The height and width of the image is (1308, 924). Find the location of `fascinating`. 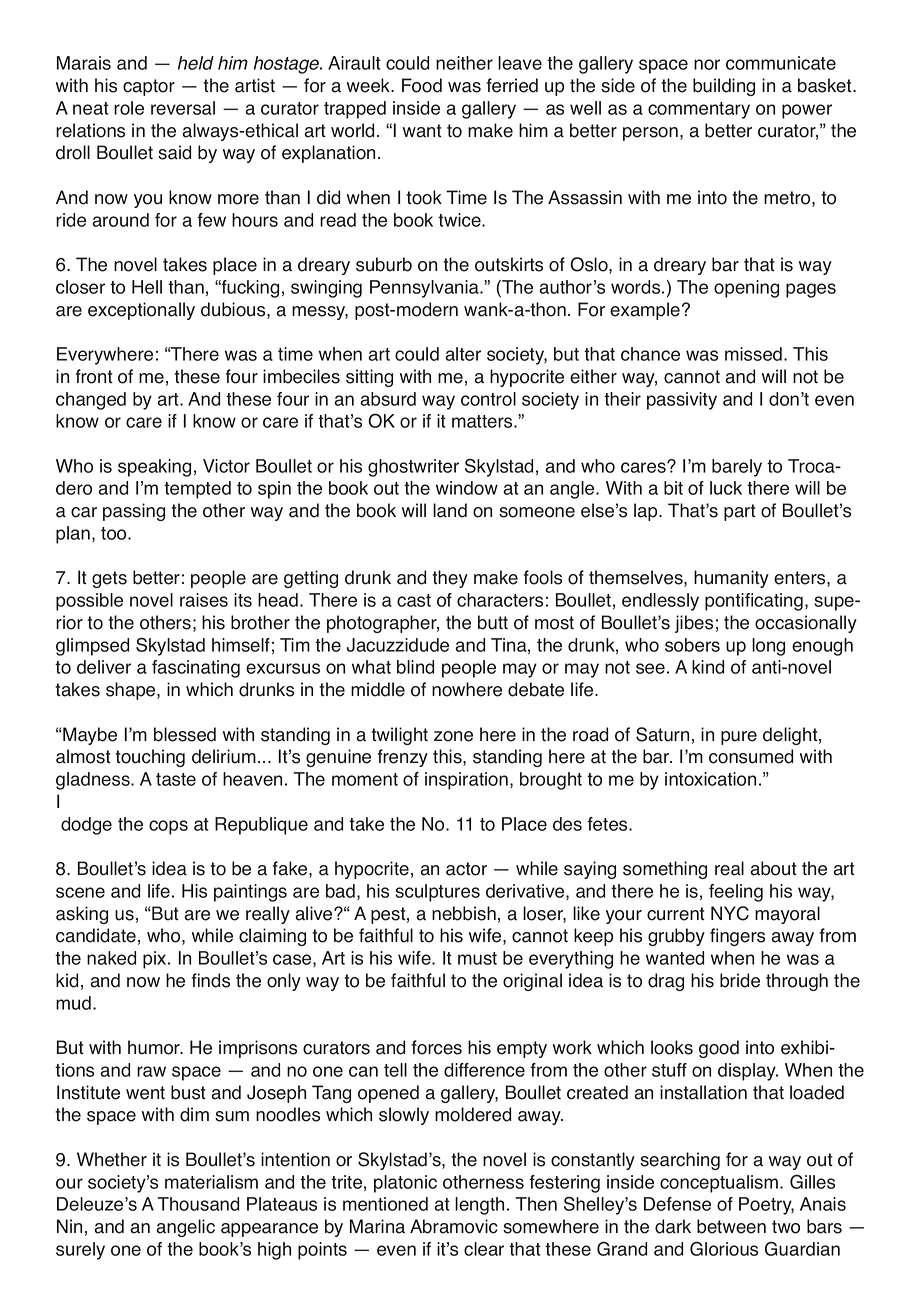

fascinating is located at coordinates (196, 669).
